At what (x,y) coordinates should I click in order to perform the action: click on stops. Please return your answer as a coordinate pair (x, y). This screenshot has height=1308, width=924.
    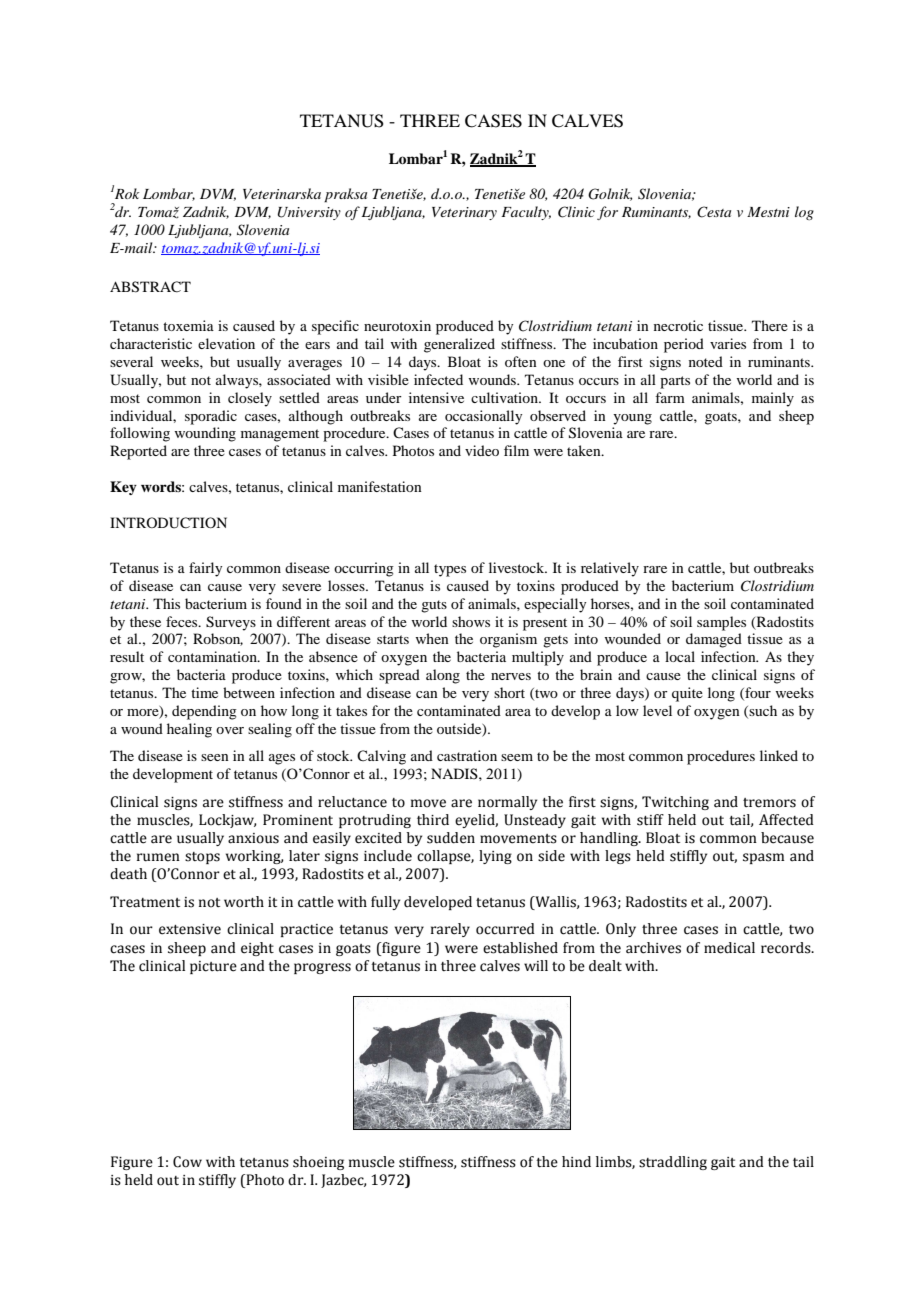
    Looking at the image, I should click on (202, 858).
